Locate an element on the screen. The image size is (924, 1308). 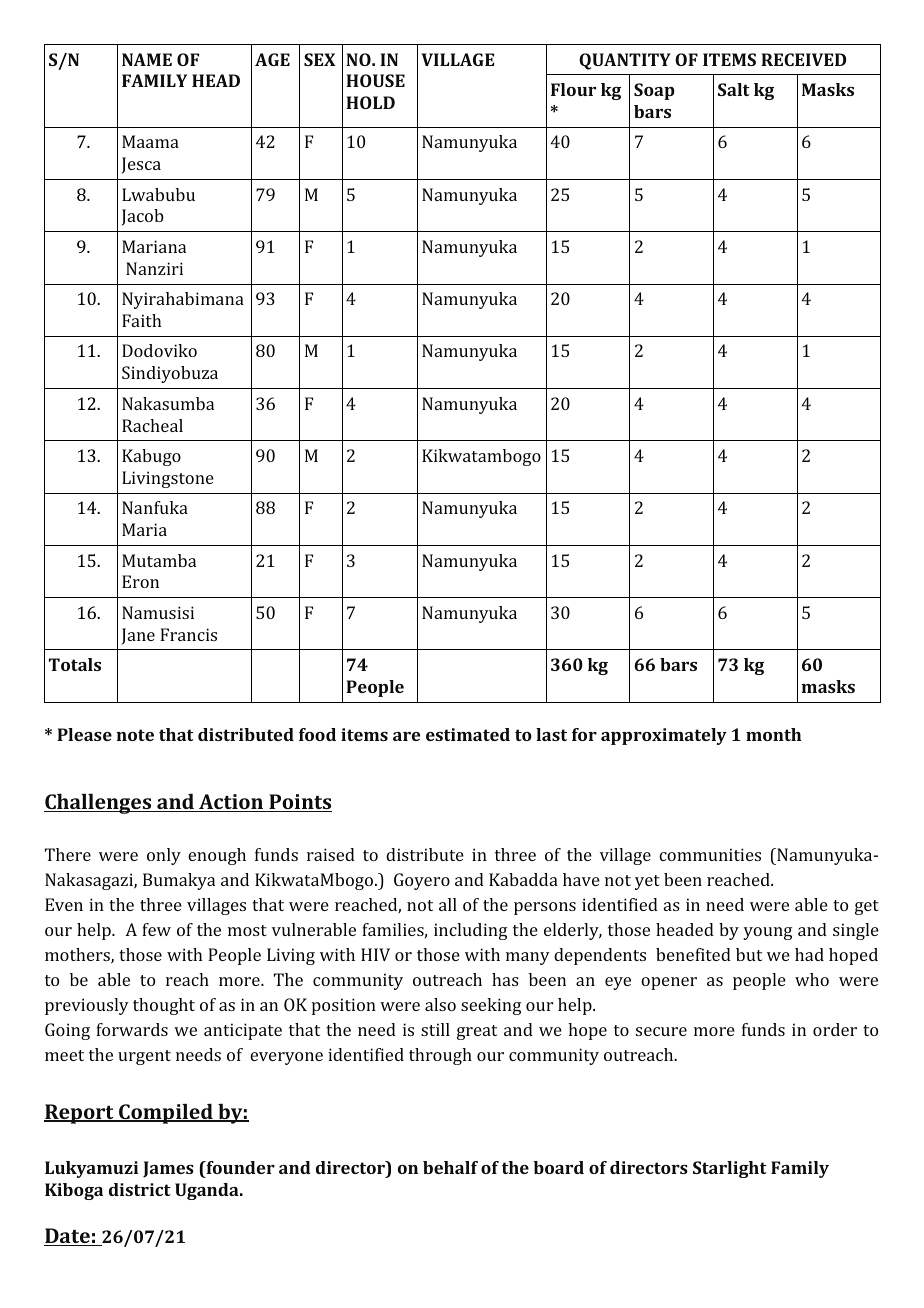
estimated is located at coordinates (468, 734).
